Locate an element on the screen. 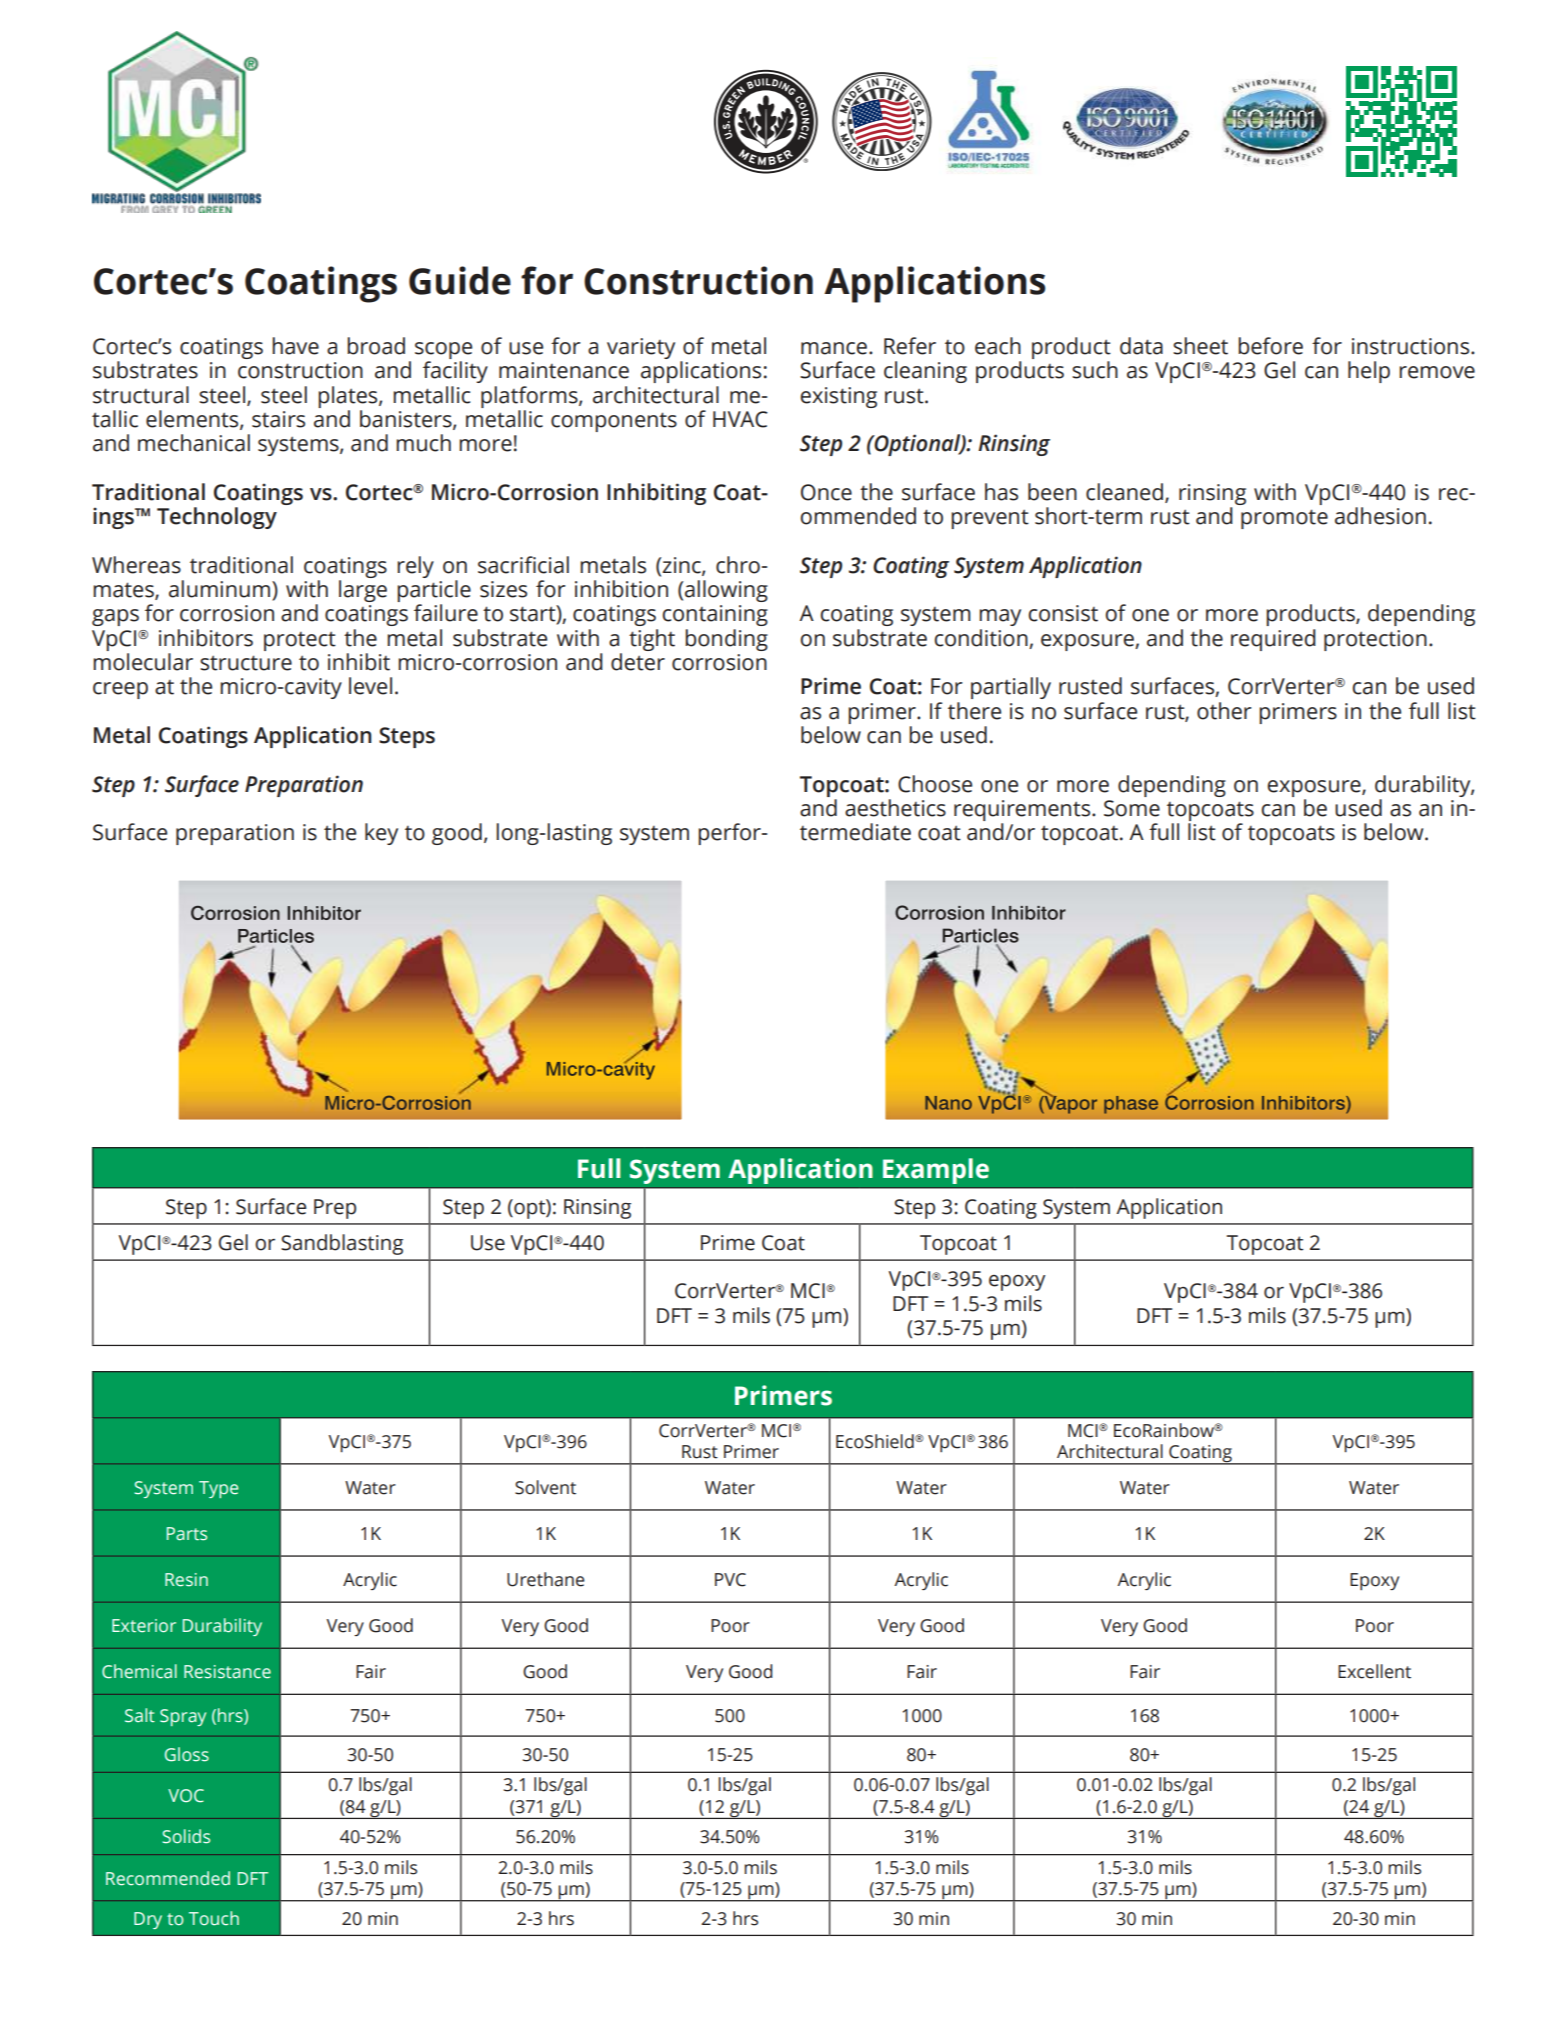 Image resolution: width=1567 pixels, height=2028 pixels. Touch is located at coordinates (214, 1918).
